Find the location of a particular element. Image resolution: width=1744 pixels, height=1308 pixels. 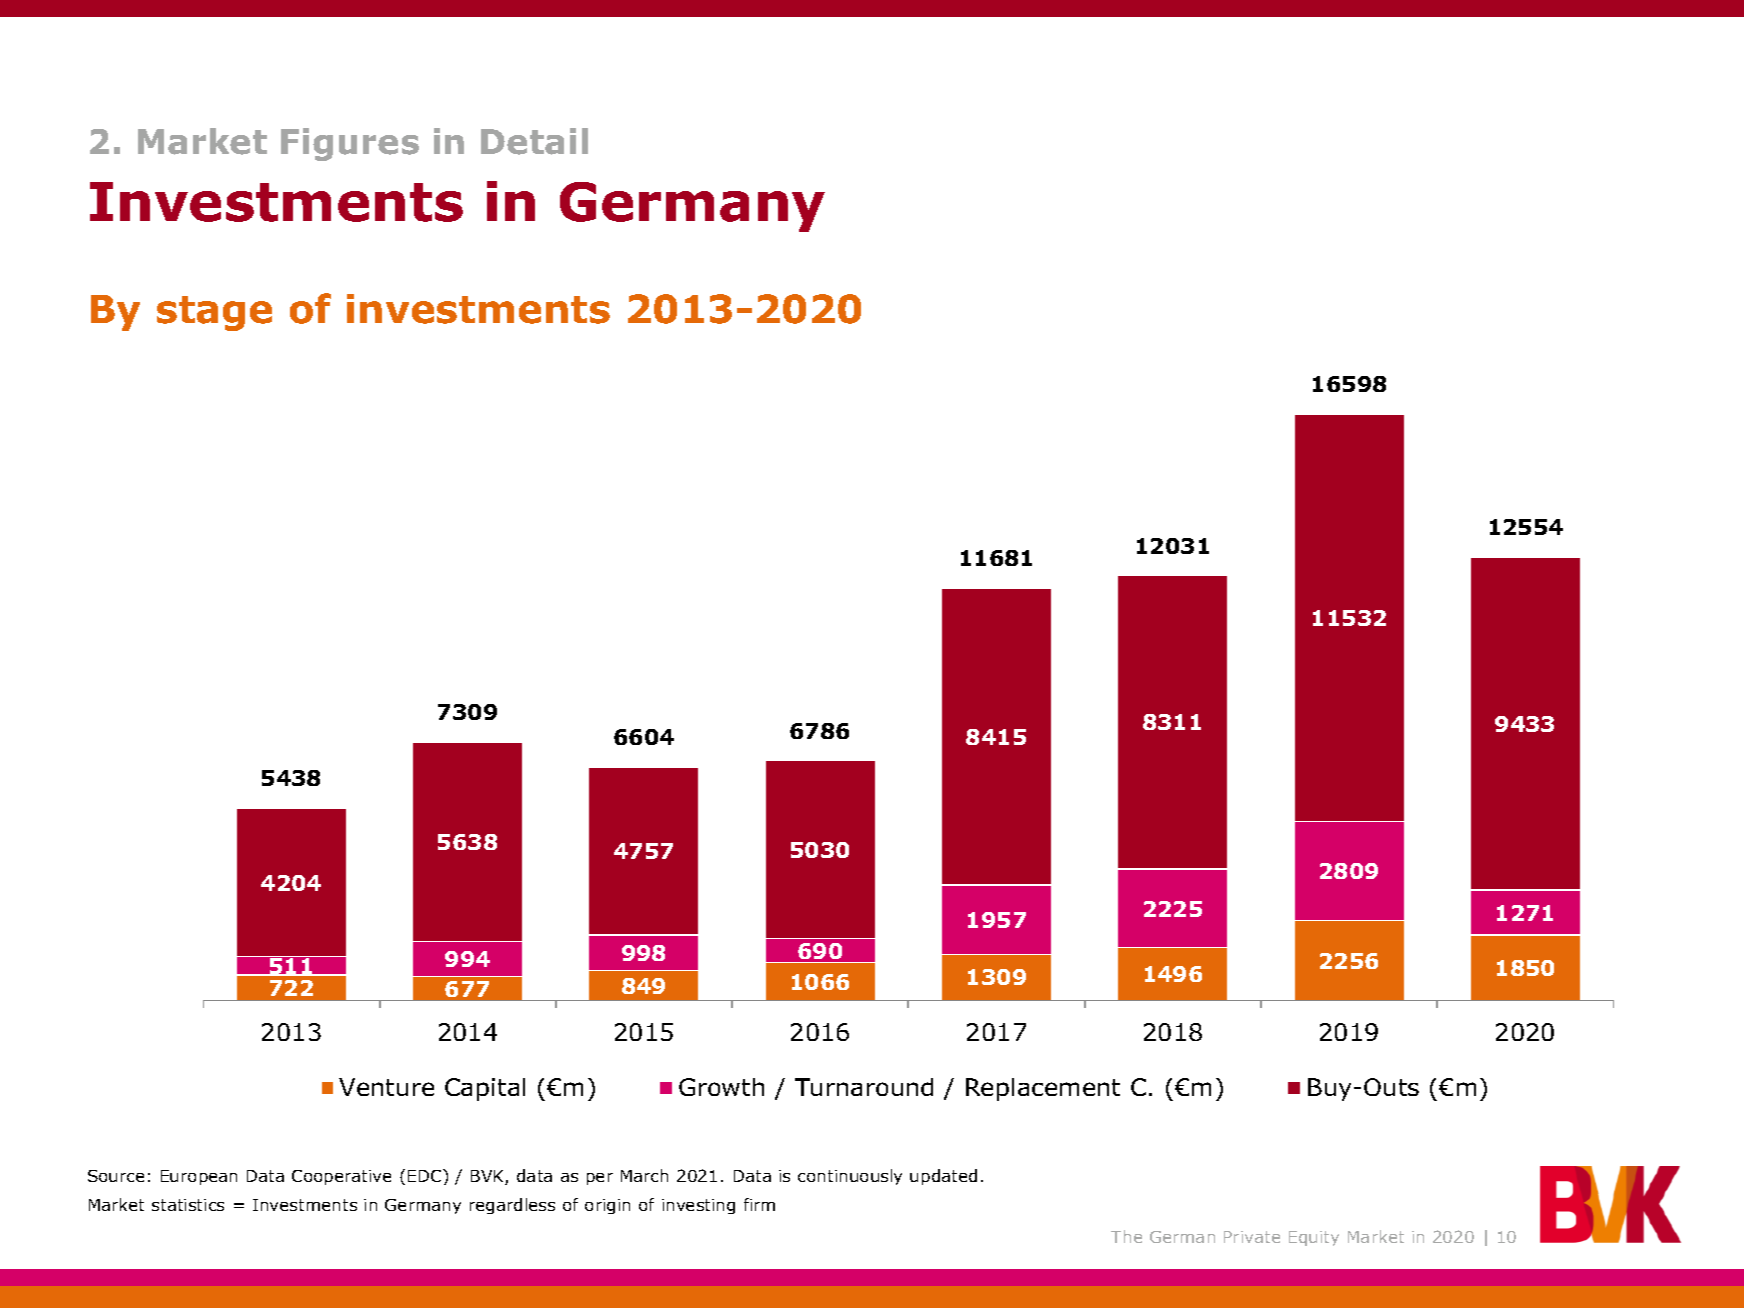

Turnaround is located at coordinates (864, 1087).
